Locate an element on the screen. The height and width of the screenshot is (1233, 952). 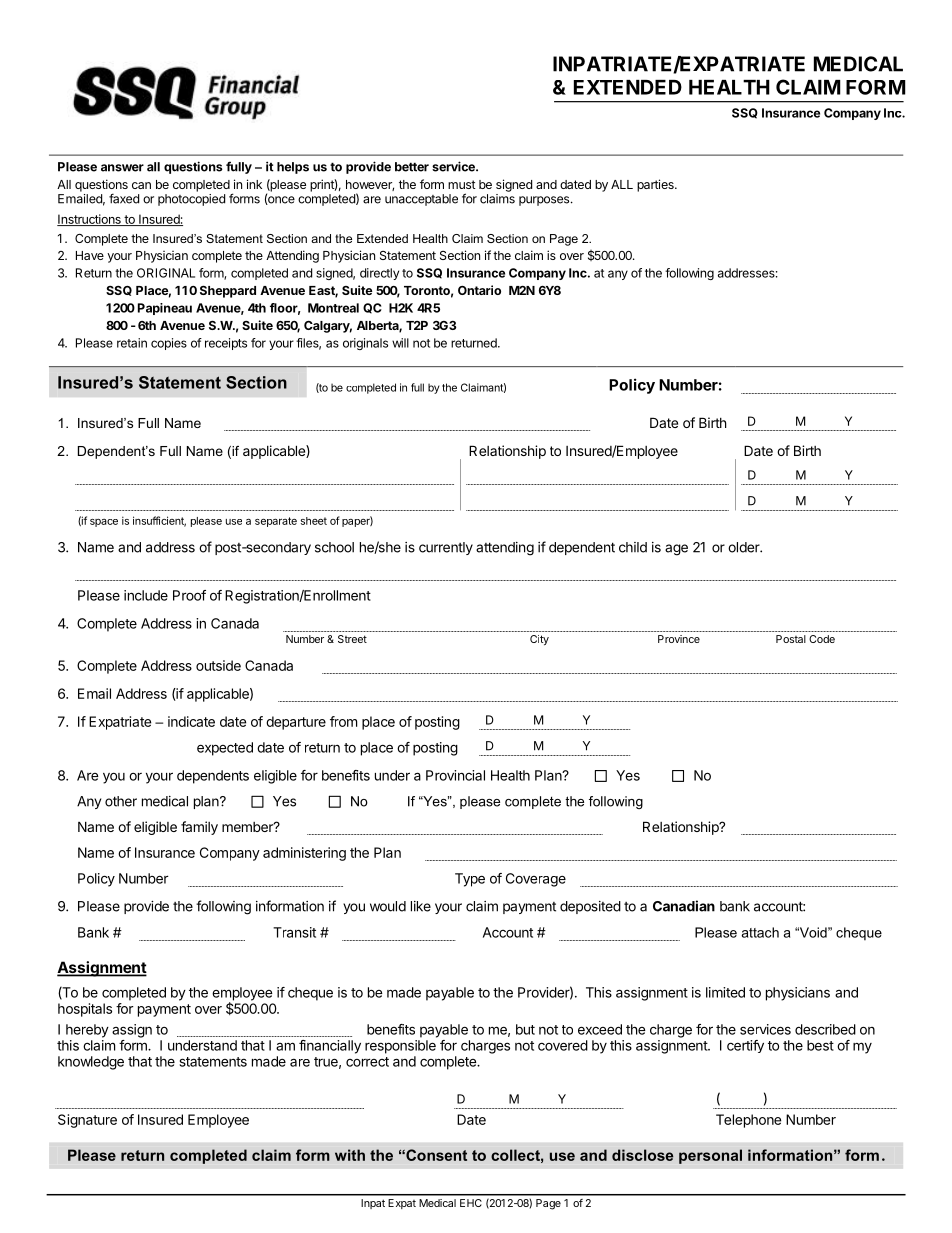
Province is located at coordinates (679, 639).
